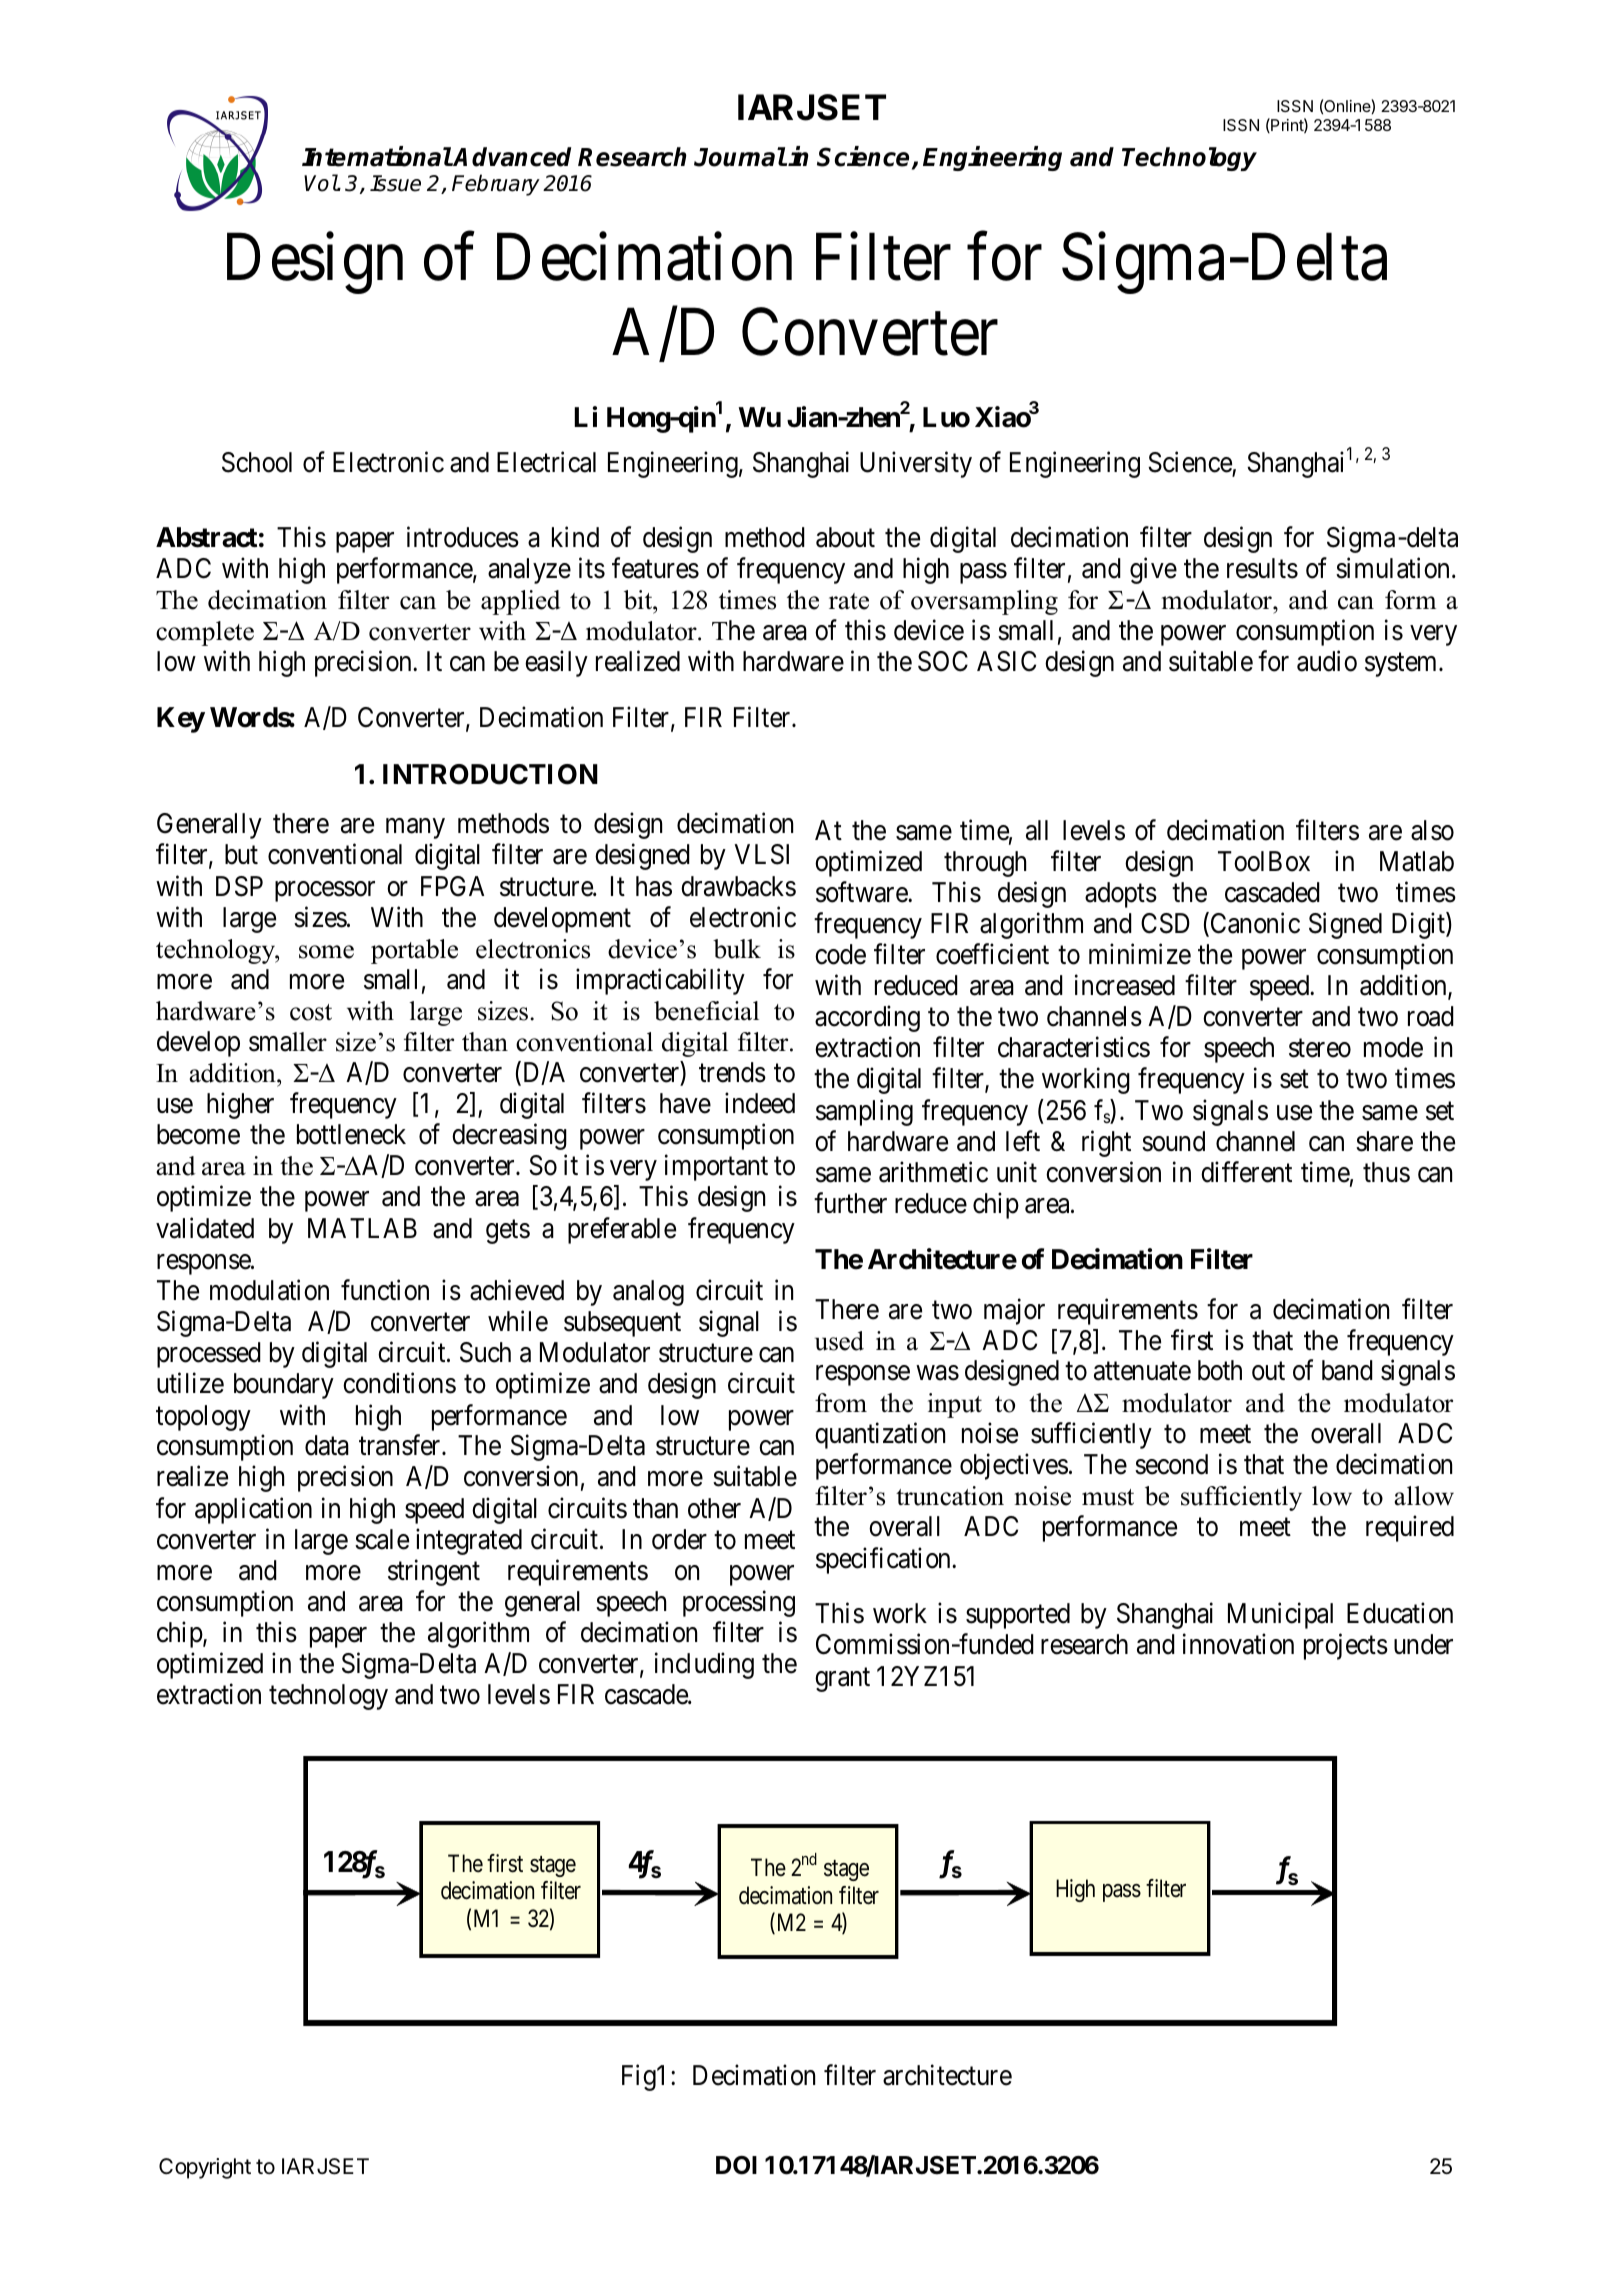  Describe the element at coordinates (1171, 1464) in the screenshot. I see `second` at that location.
